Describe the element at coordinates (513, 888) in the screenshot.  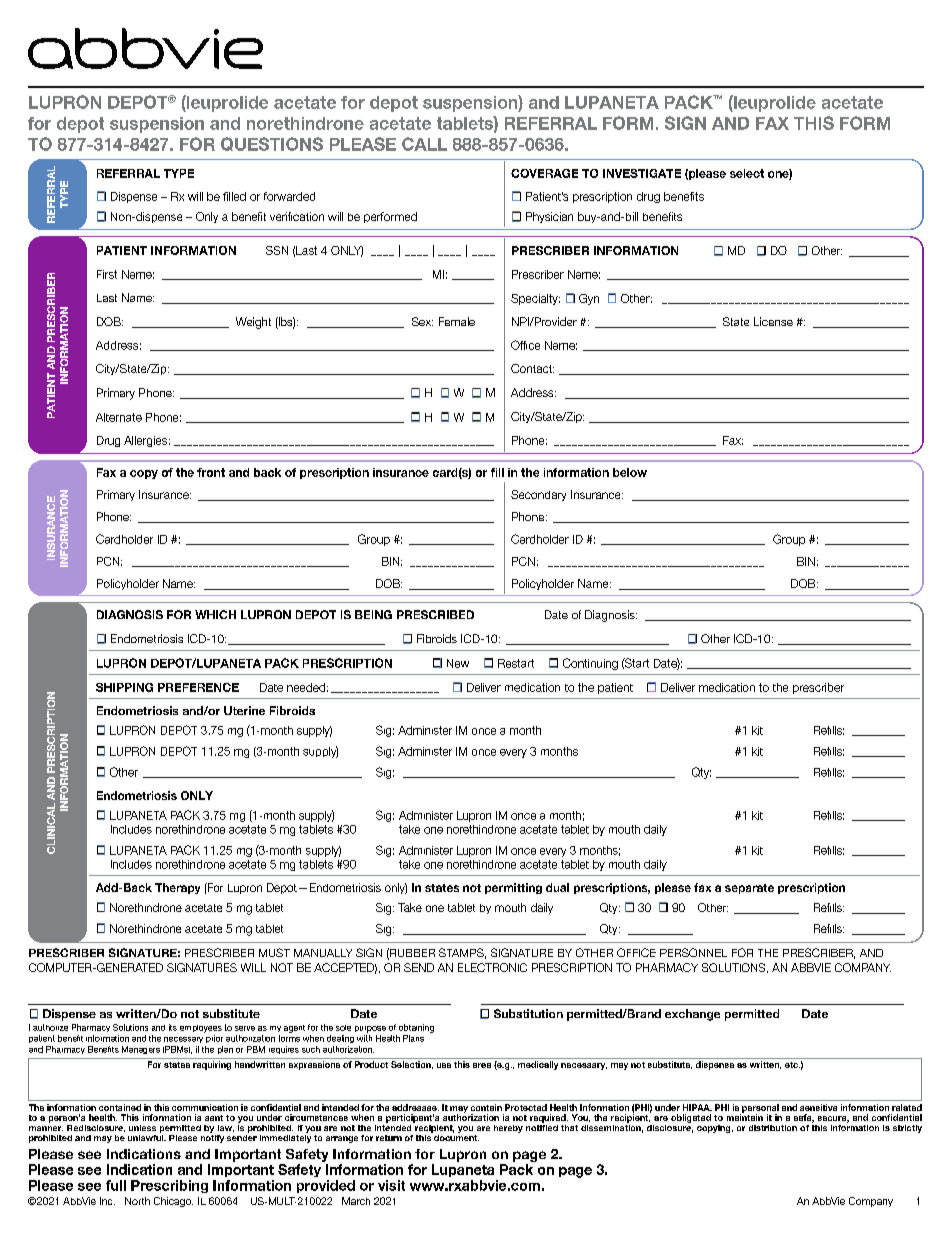
I see `permitting` at that location.
